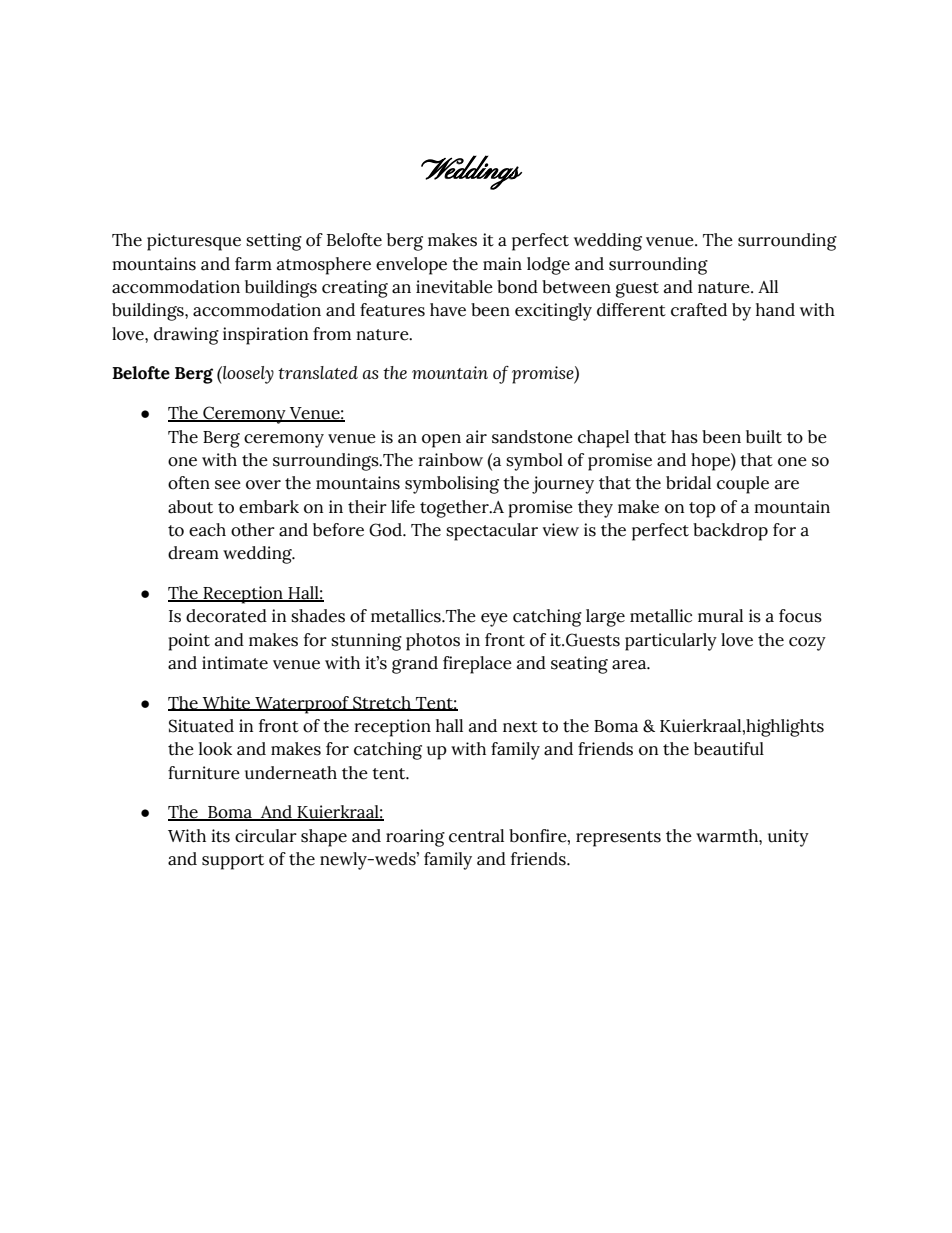  What do you see at coordinates (253, 530) in the document?
I see `other` at bounding box center [253, 530].
